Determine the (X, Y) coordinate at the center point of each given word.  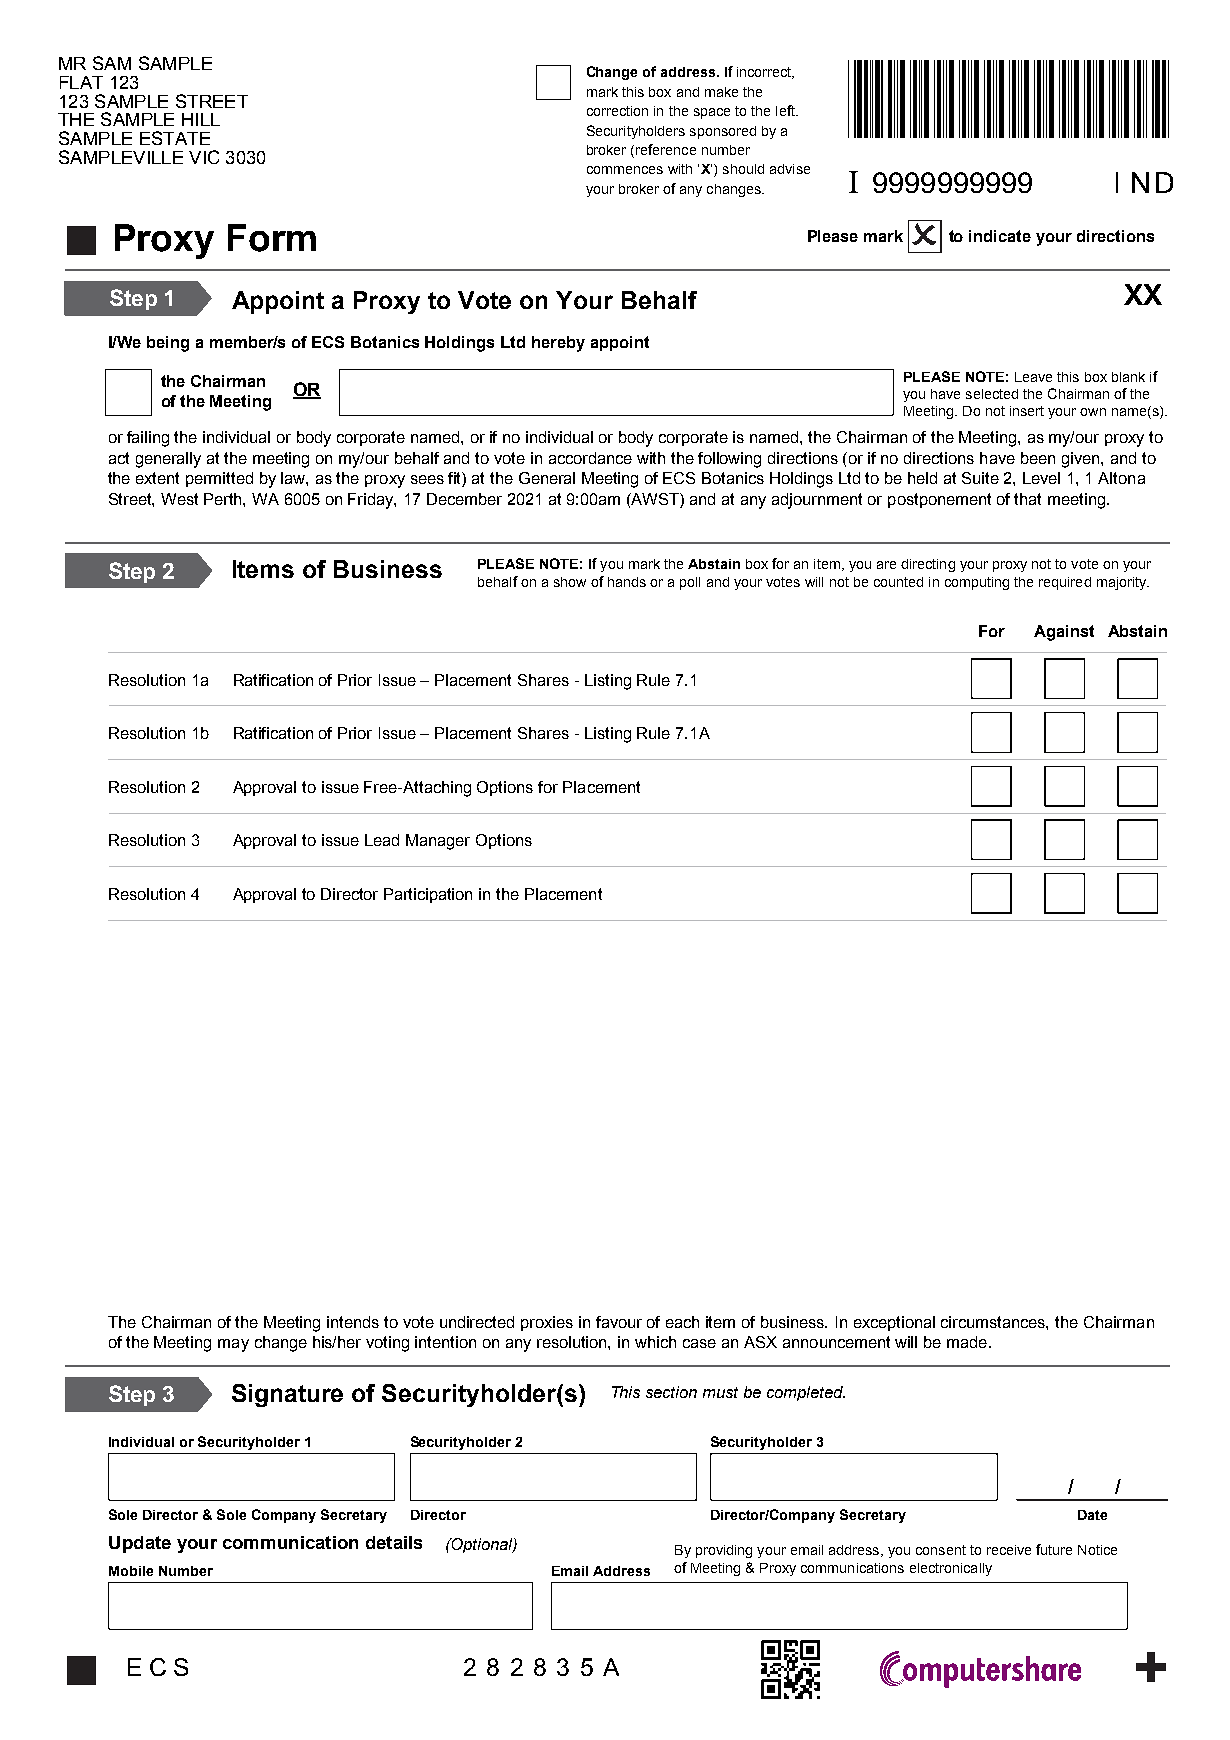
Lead (382, 840)
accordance (590, 458)
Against (1064, 633)
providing (724, 1551)
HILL (201, 119)
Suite (980, 478)
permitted (219, 479)
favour (619, 1322)
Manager (438, 842)
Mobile (131, 1571)
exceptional (894, 1323)
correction (617, 111)
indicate (1000, 236)
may (233, 1345)
